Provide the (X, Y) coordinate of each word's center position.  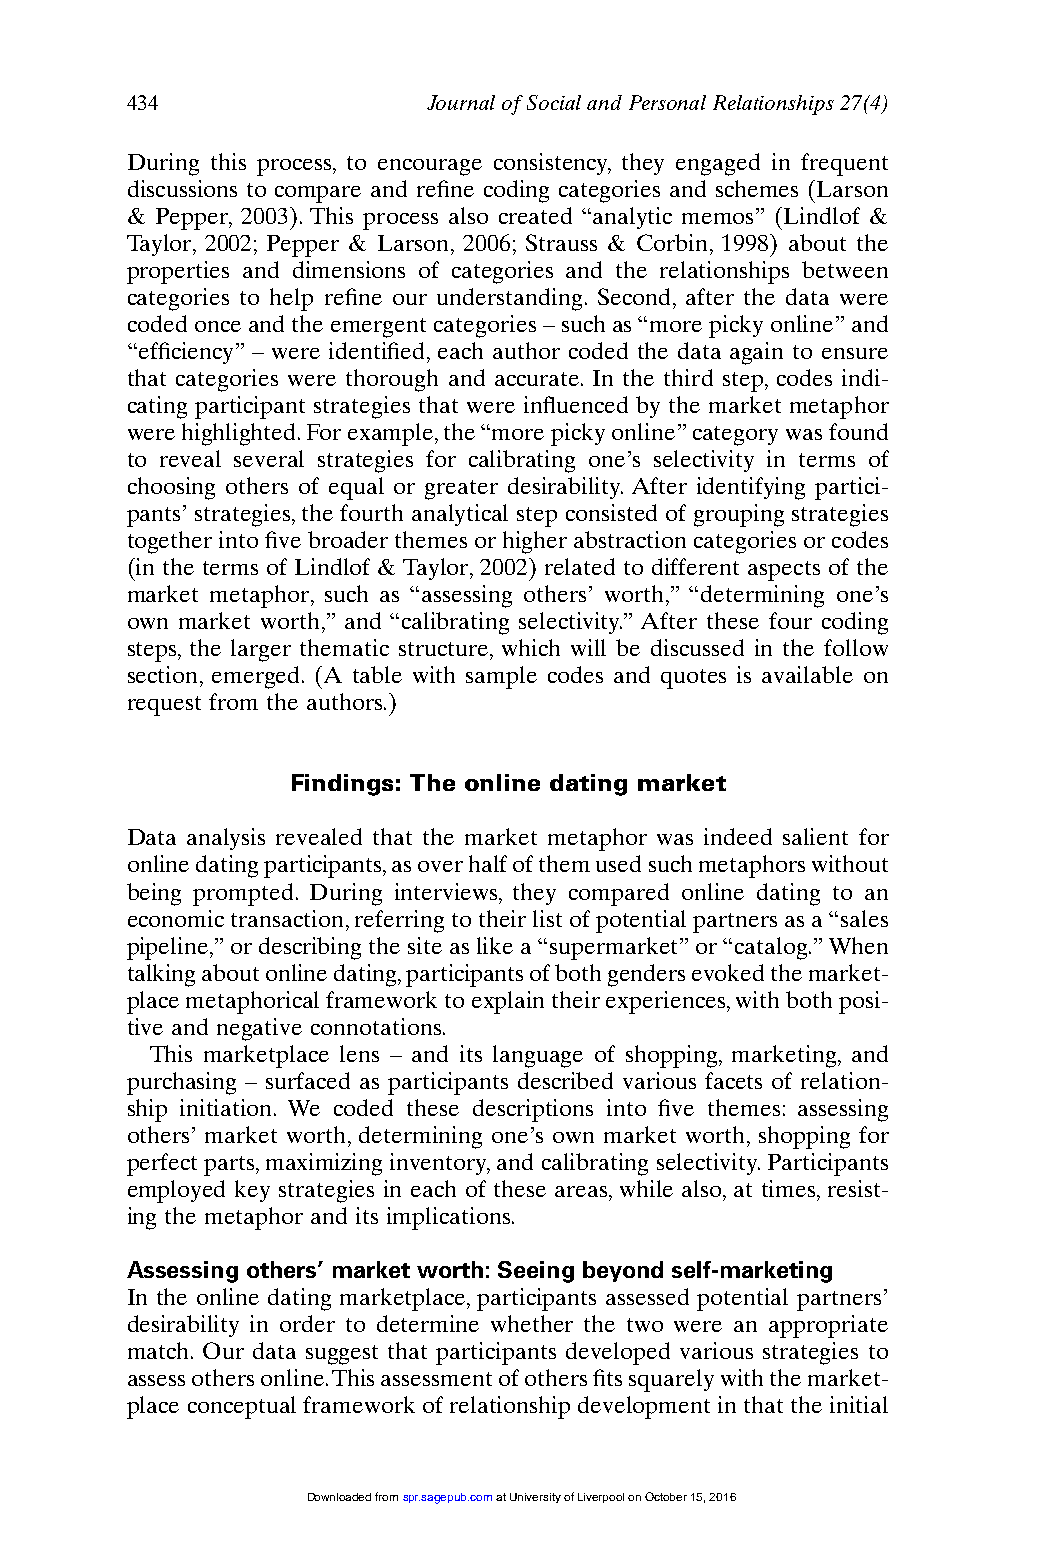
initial (859, 1404)
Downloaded (339, 1497)
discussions (182, 188)
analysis (226, 839)
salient (815, 836)
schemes (757, 188)
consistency (552, 164)
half (488, 863)
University (535, 1498)
